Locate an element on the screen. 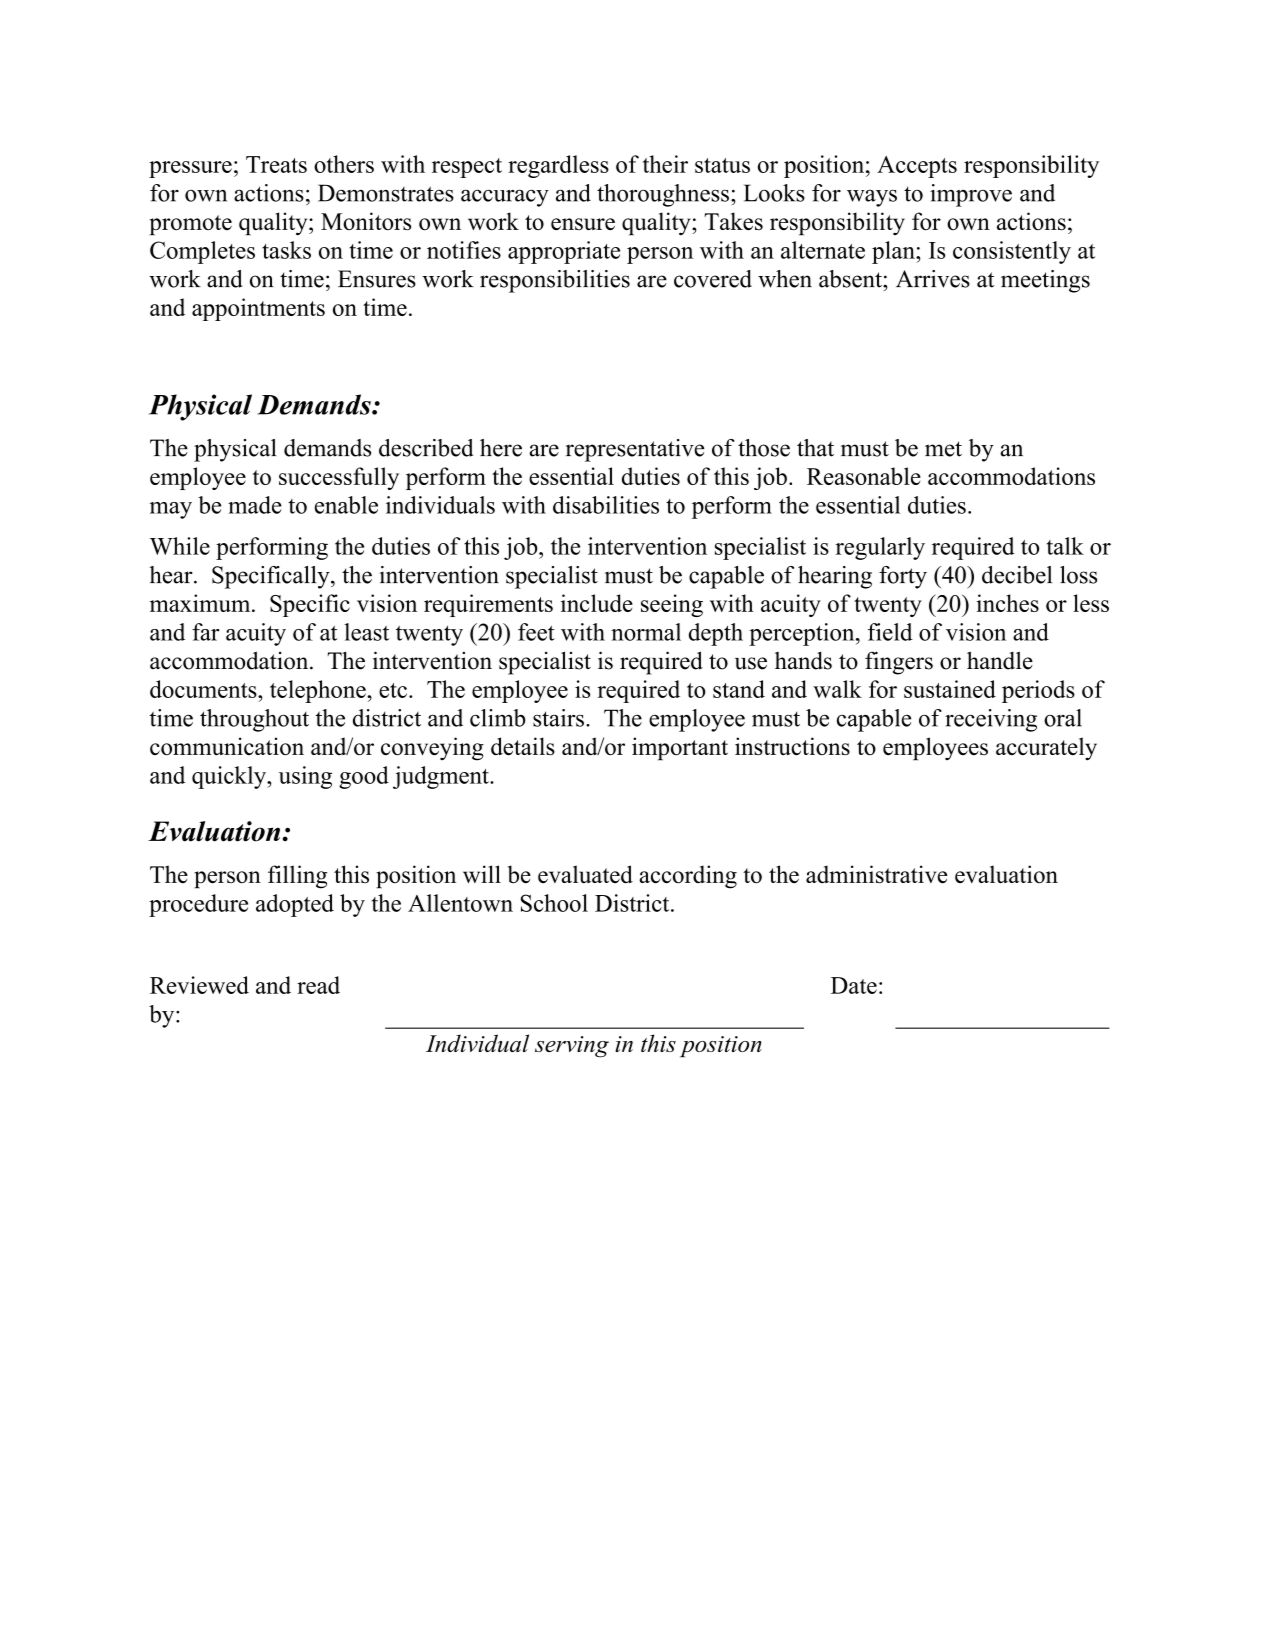  thoroughness is located at coordinates (663, 195).
